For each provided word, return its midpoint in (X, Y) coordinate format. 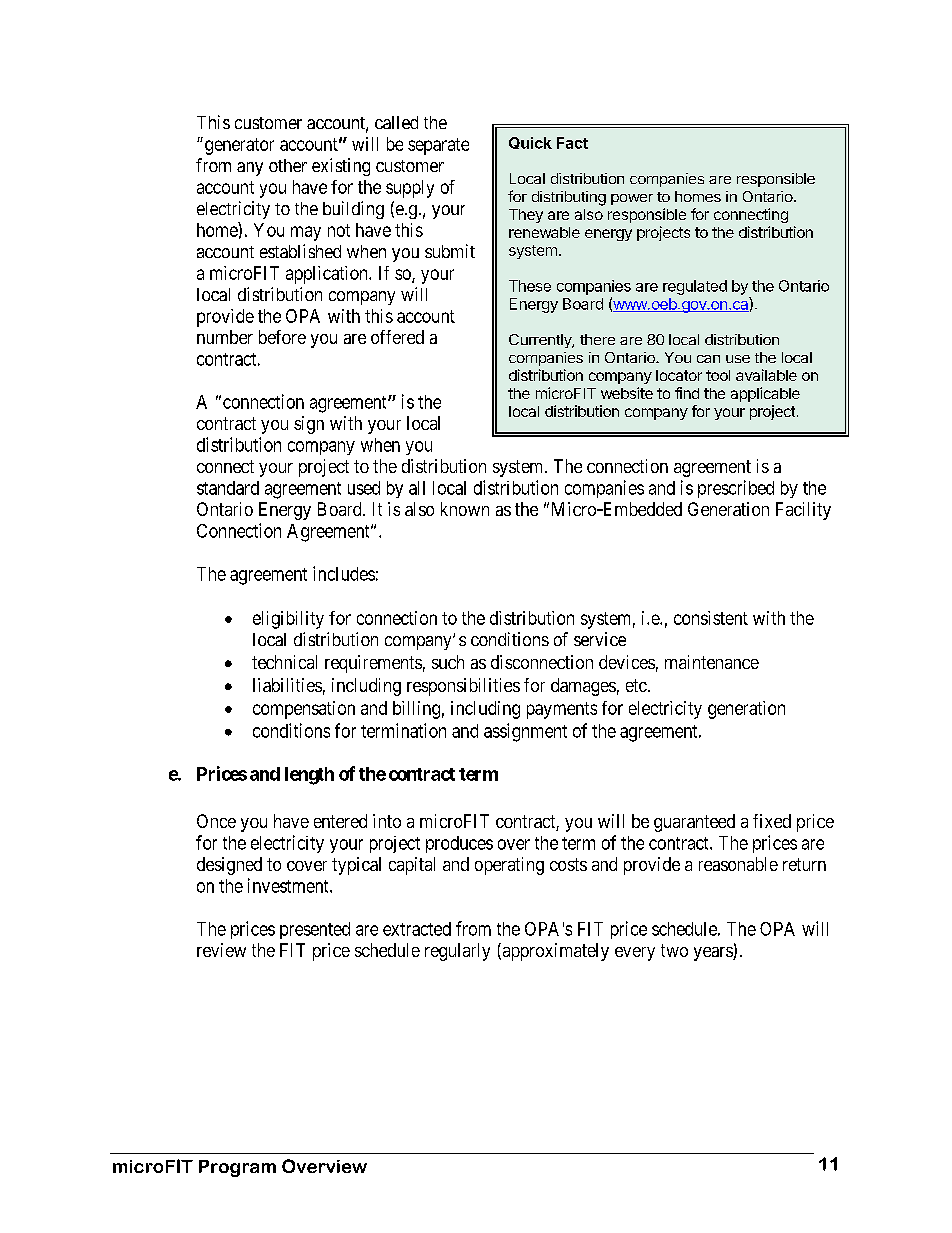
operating (509, 866)
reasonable (738, 864)
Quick (530, 143)
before (282, 337)
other (288, 165)
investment (289, 885)
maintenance (712, 662)
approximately (554, 952)
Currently (541, 341)
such (448, 662)
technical (284, 662)
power (632, 199)
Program (237, 1168)
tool (718, 375)
